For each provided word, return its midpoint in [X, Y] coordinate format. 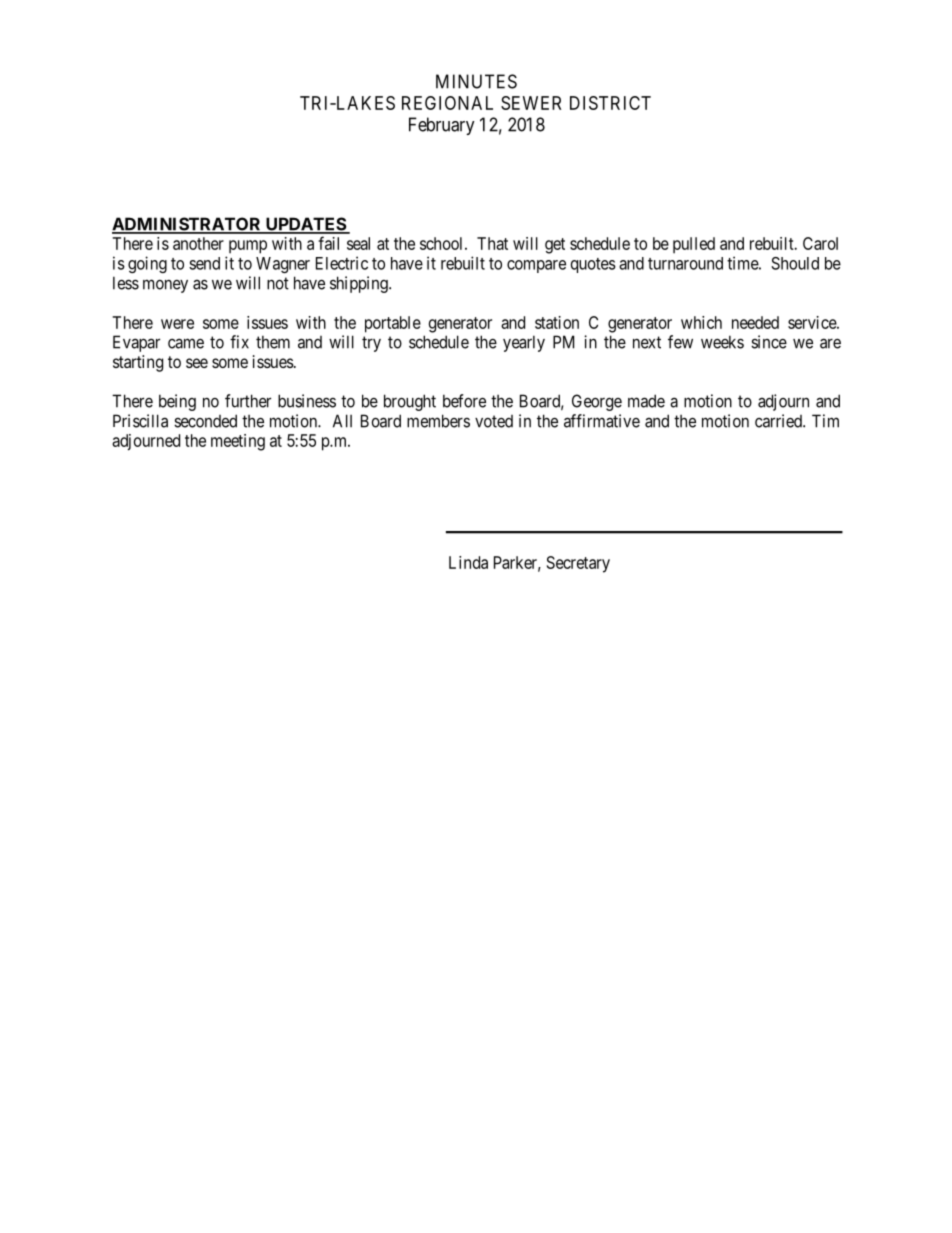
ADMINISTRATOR [188, 225]
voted [494, 421]
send [204, 263]
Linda [468, 562]
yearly [524, 343]
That [492, 243]
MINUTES [476, 81]
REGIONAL [447, 103]
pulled [694, 245]
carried [779, 421]
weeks [722, 342]
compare [536, 266]
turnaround [685, 263]
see [197, 363]
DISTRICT [610, 103]
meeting [238, 442]
